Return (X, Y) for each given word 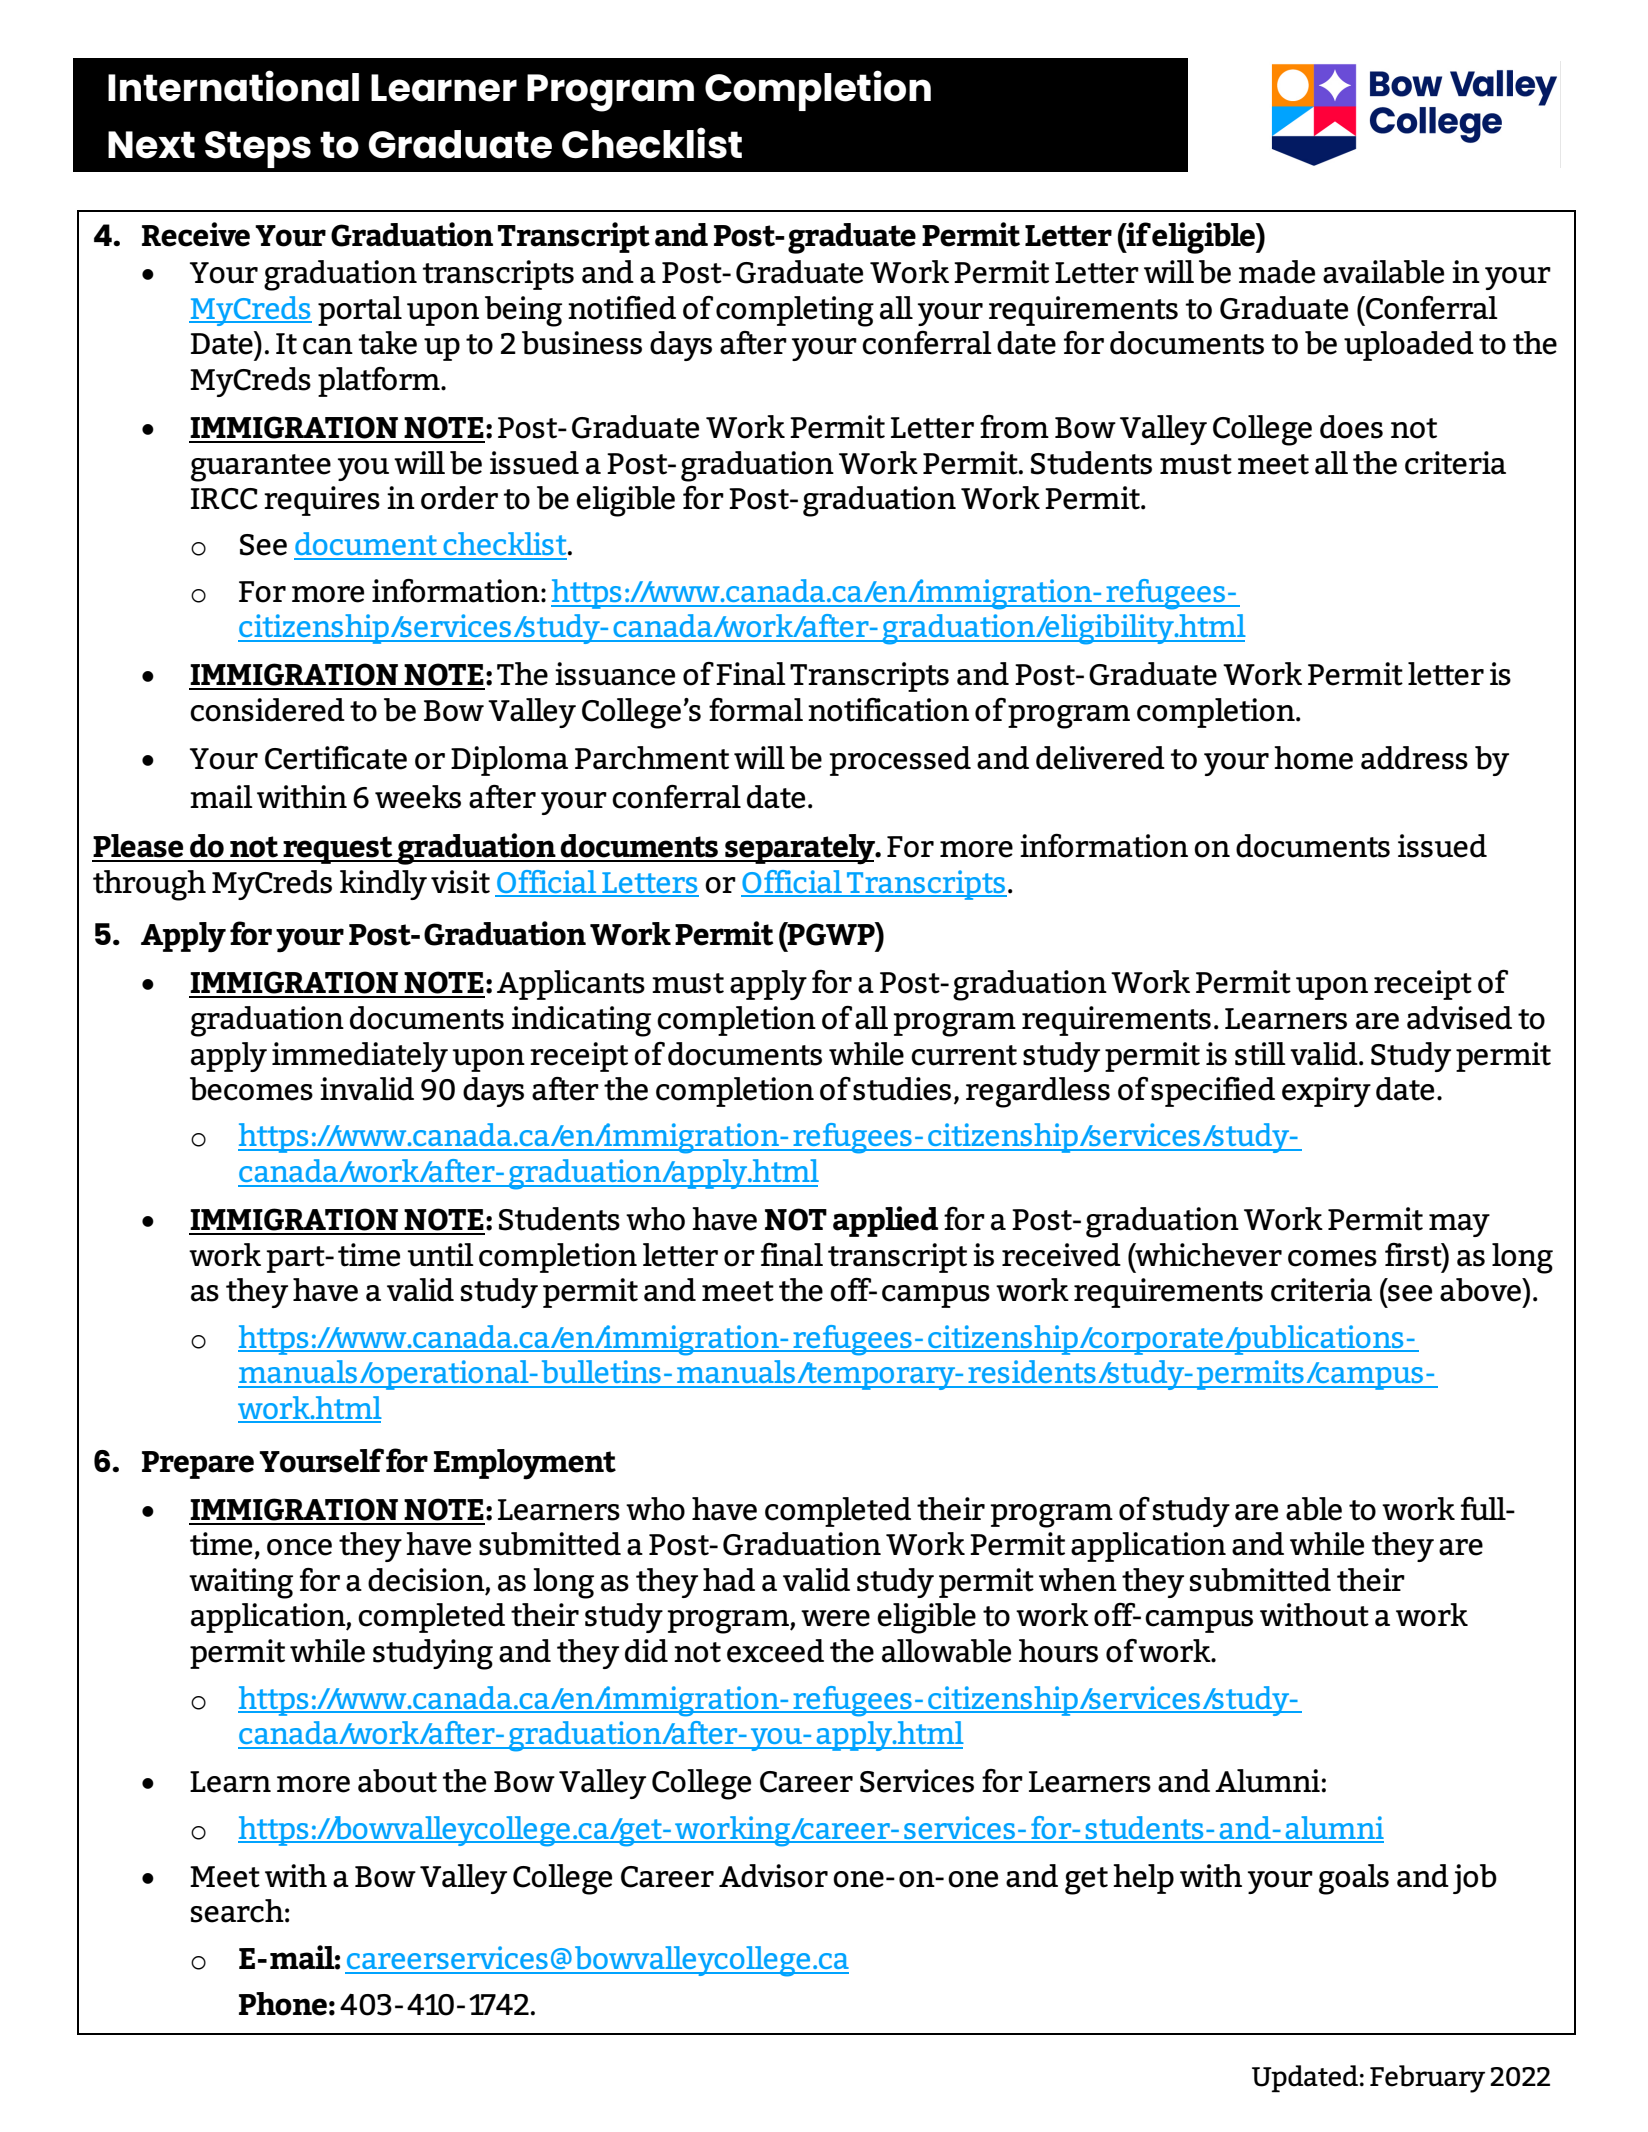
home (1313, 758)
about (397, 1781)
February (1427, 2079)
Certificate (336, 758)
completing (795, 311)
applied (885, 1221)
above (1481, 1290)
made (1277, 272)
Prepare (198, 1465)
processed (900, 761)
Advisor (773, 1876)
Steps (258, 149)
